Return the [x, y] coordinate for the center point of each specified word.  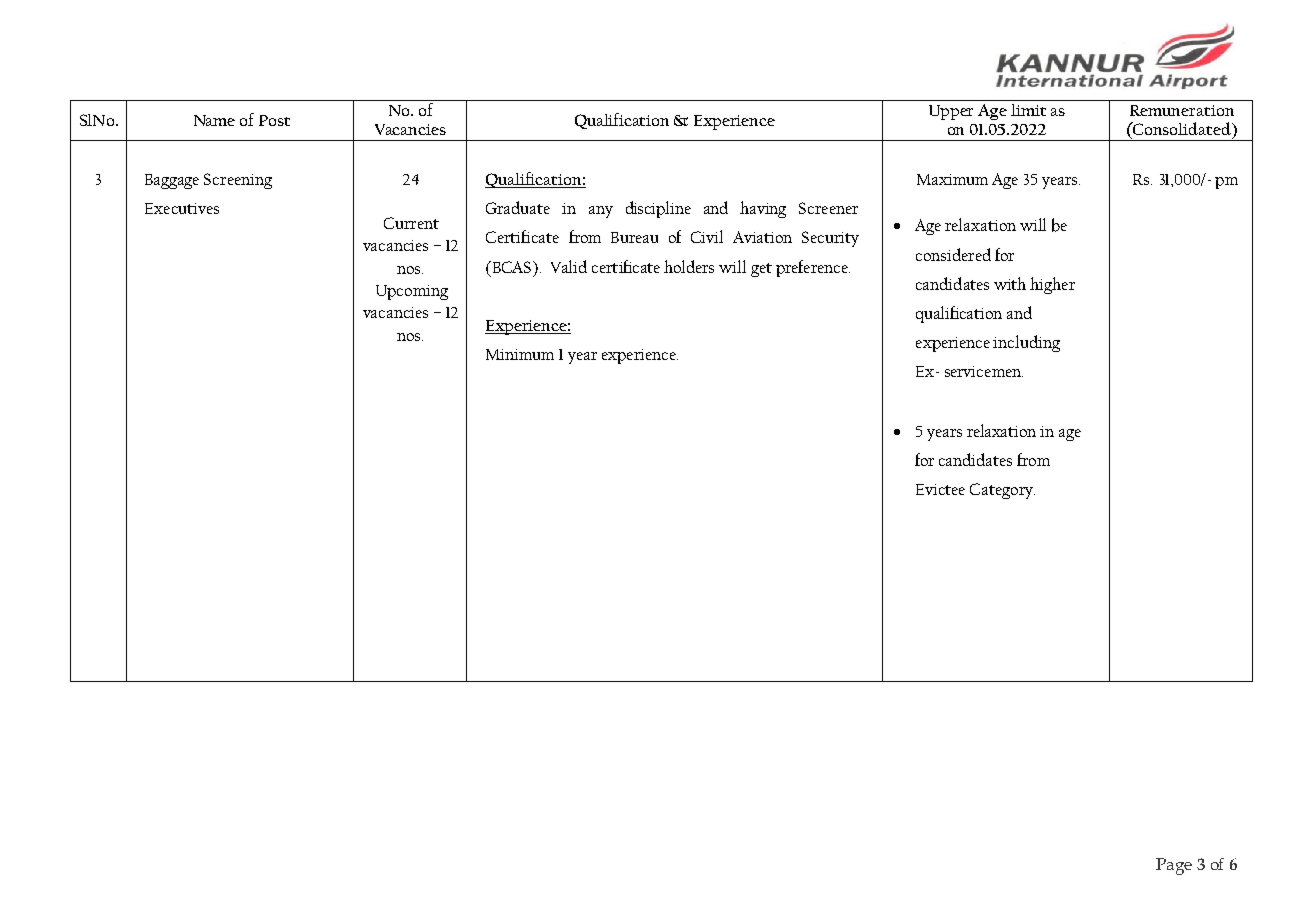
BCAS [512, 267]
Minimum [520, 354]
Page [1174, 866]
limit [1028, 110]
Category [1002, 491]
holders [689, 266]
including [1026, 343]
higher [1052, 285]
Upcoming [412, 292]
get [761, 270]
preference [813, 268]
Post [274, 120]
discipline [658, 209]
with [1010, 283]
